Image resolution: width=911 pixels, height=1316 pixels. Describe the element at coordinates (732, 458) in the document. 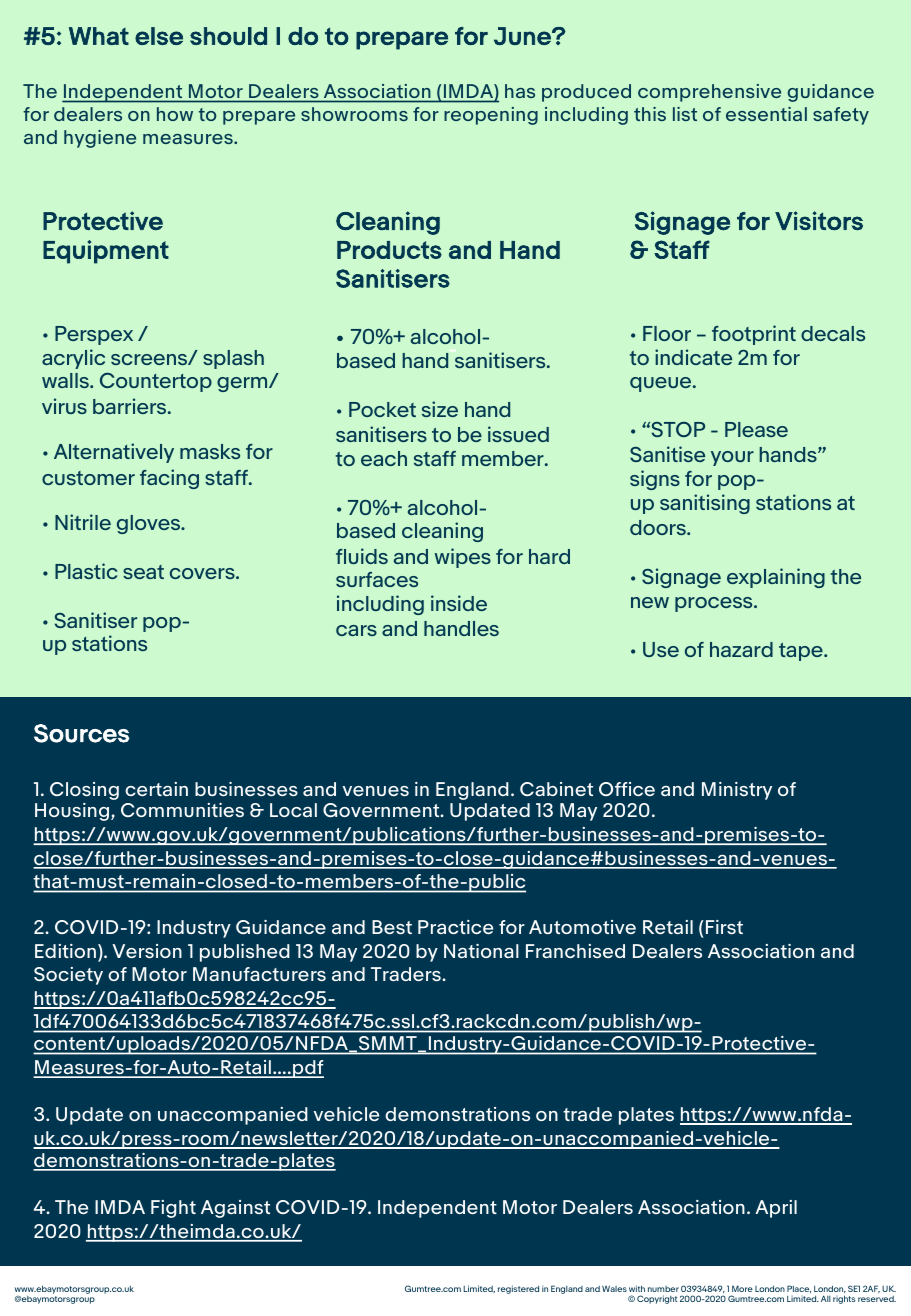

I see `your` at that location.
